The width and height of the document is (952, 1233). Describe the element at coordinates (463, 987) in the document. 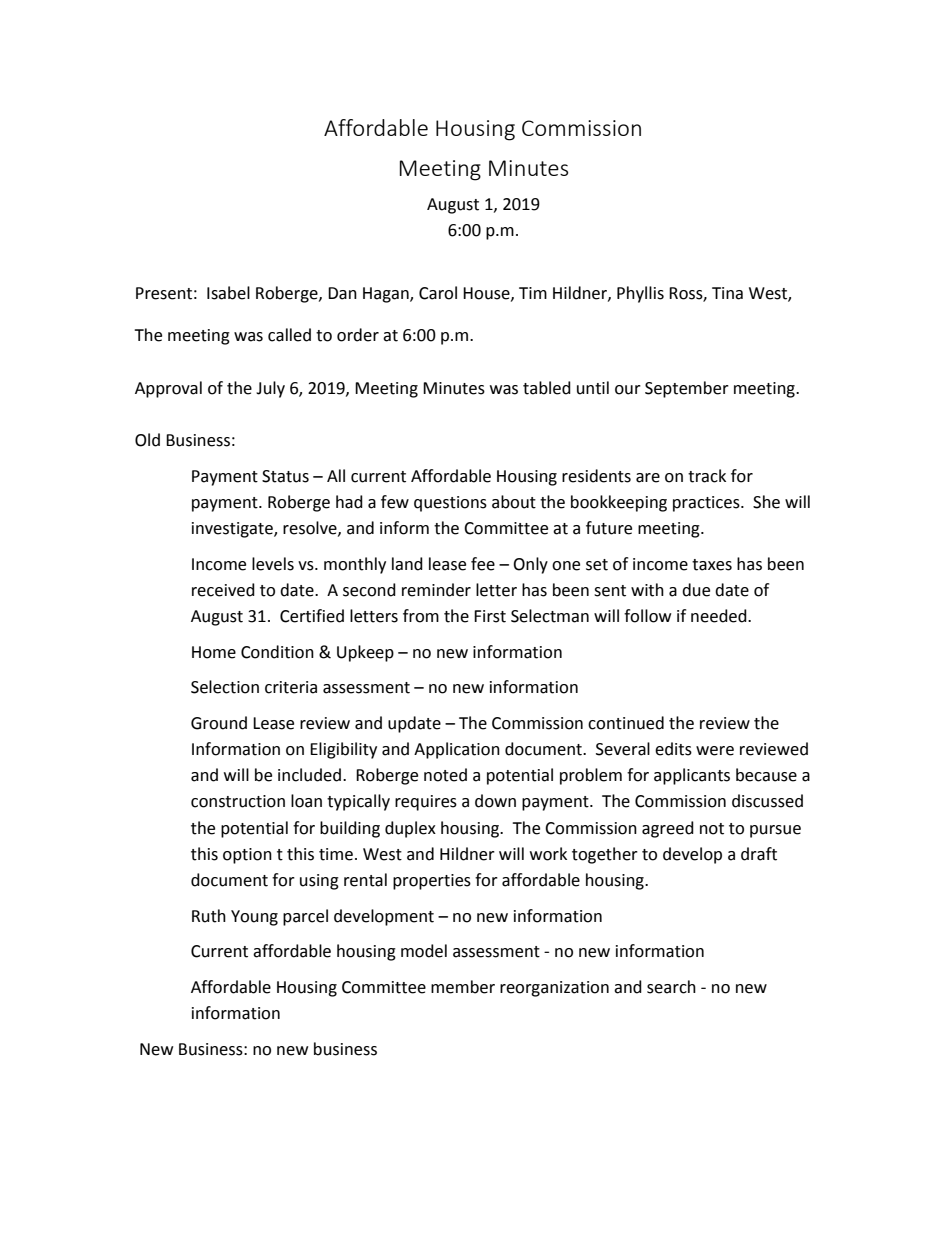

I see `member` at that location.
